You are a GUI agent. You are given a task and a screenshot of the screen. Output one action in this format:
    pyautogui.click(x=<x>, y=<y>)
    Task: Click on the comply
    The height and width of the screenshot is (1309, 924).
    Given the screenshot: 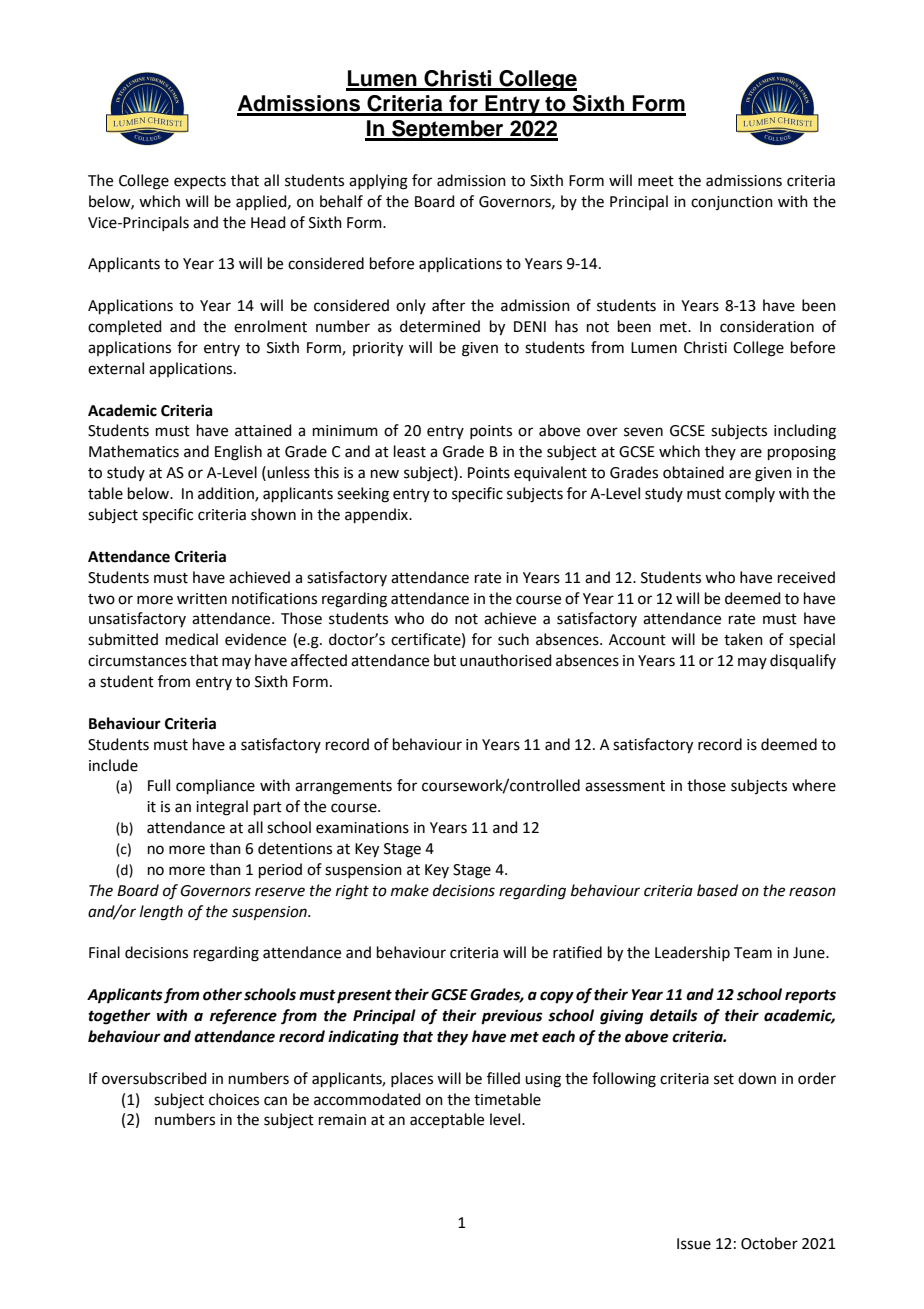 What is the action you would take?
    pyautogui.click(x=750, y=494)
